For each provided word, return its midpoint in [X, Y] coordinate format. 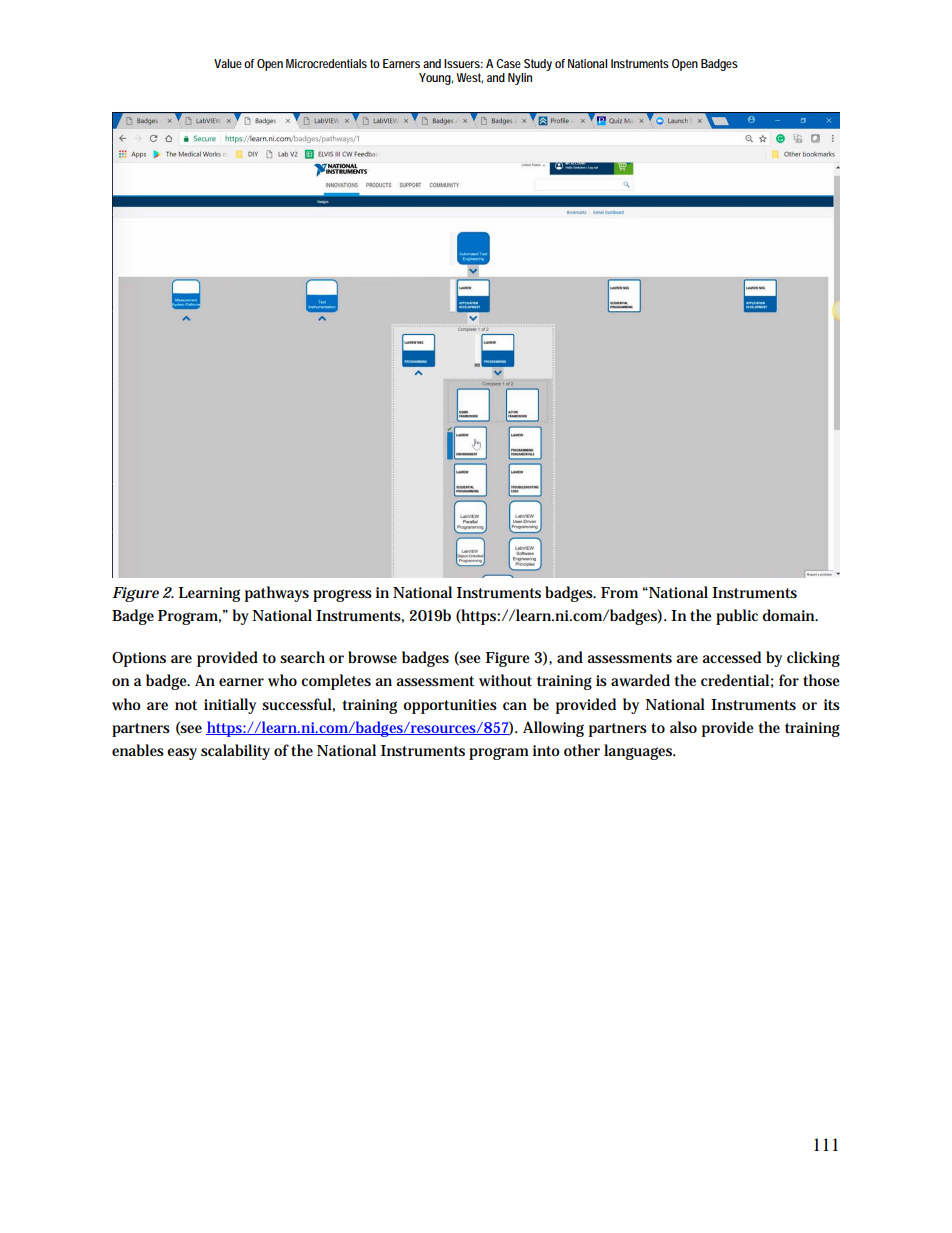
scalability [235, 752]
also [683, 727]
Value [228, 63]
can [515, 706]
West [469, 78]
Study [538, 65]
